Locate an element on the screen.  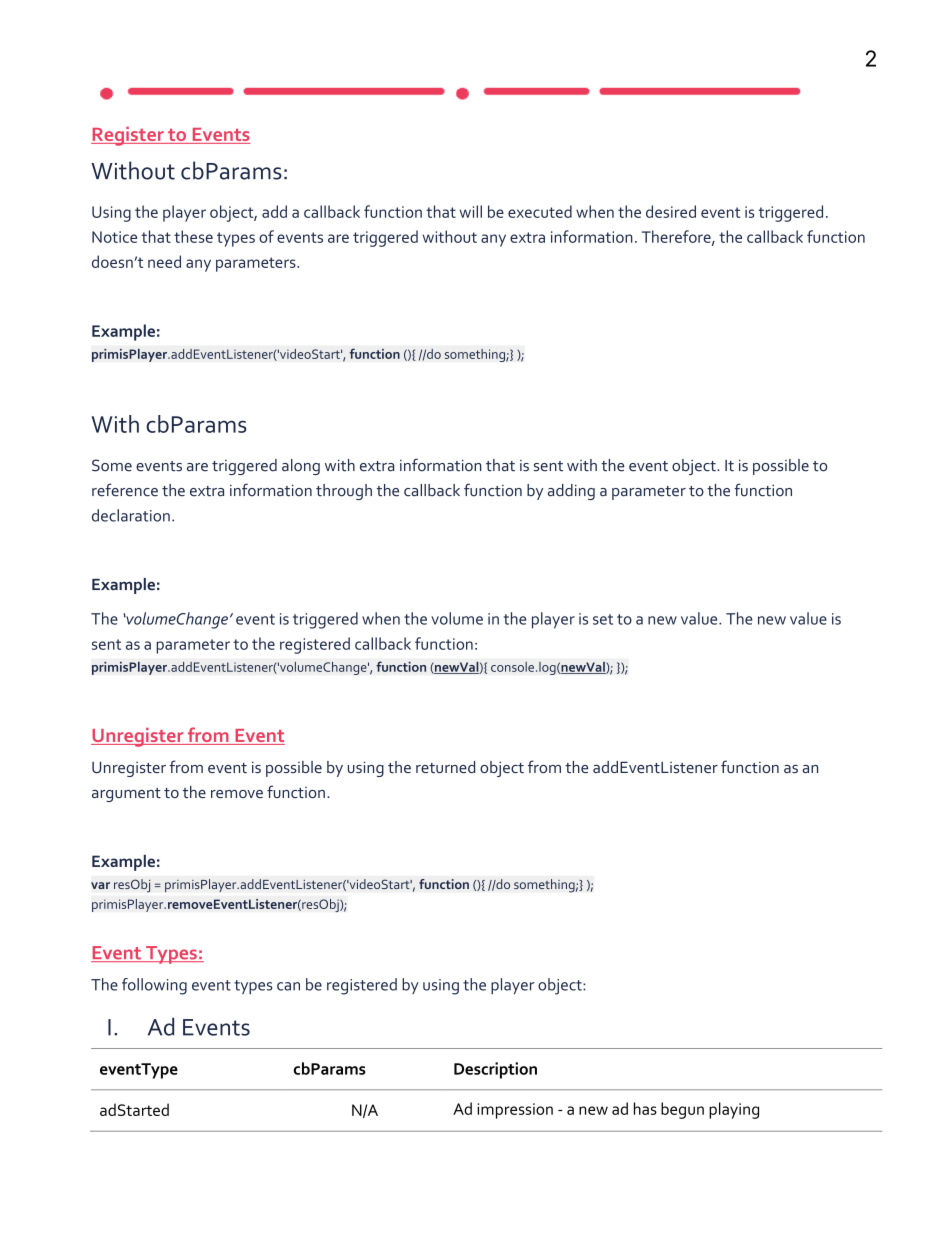
argument is located at coordinates (126, 795).
